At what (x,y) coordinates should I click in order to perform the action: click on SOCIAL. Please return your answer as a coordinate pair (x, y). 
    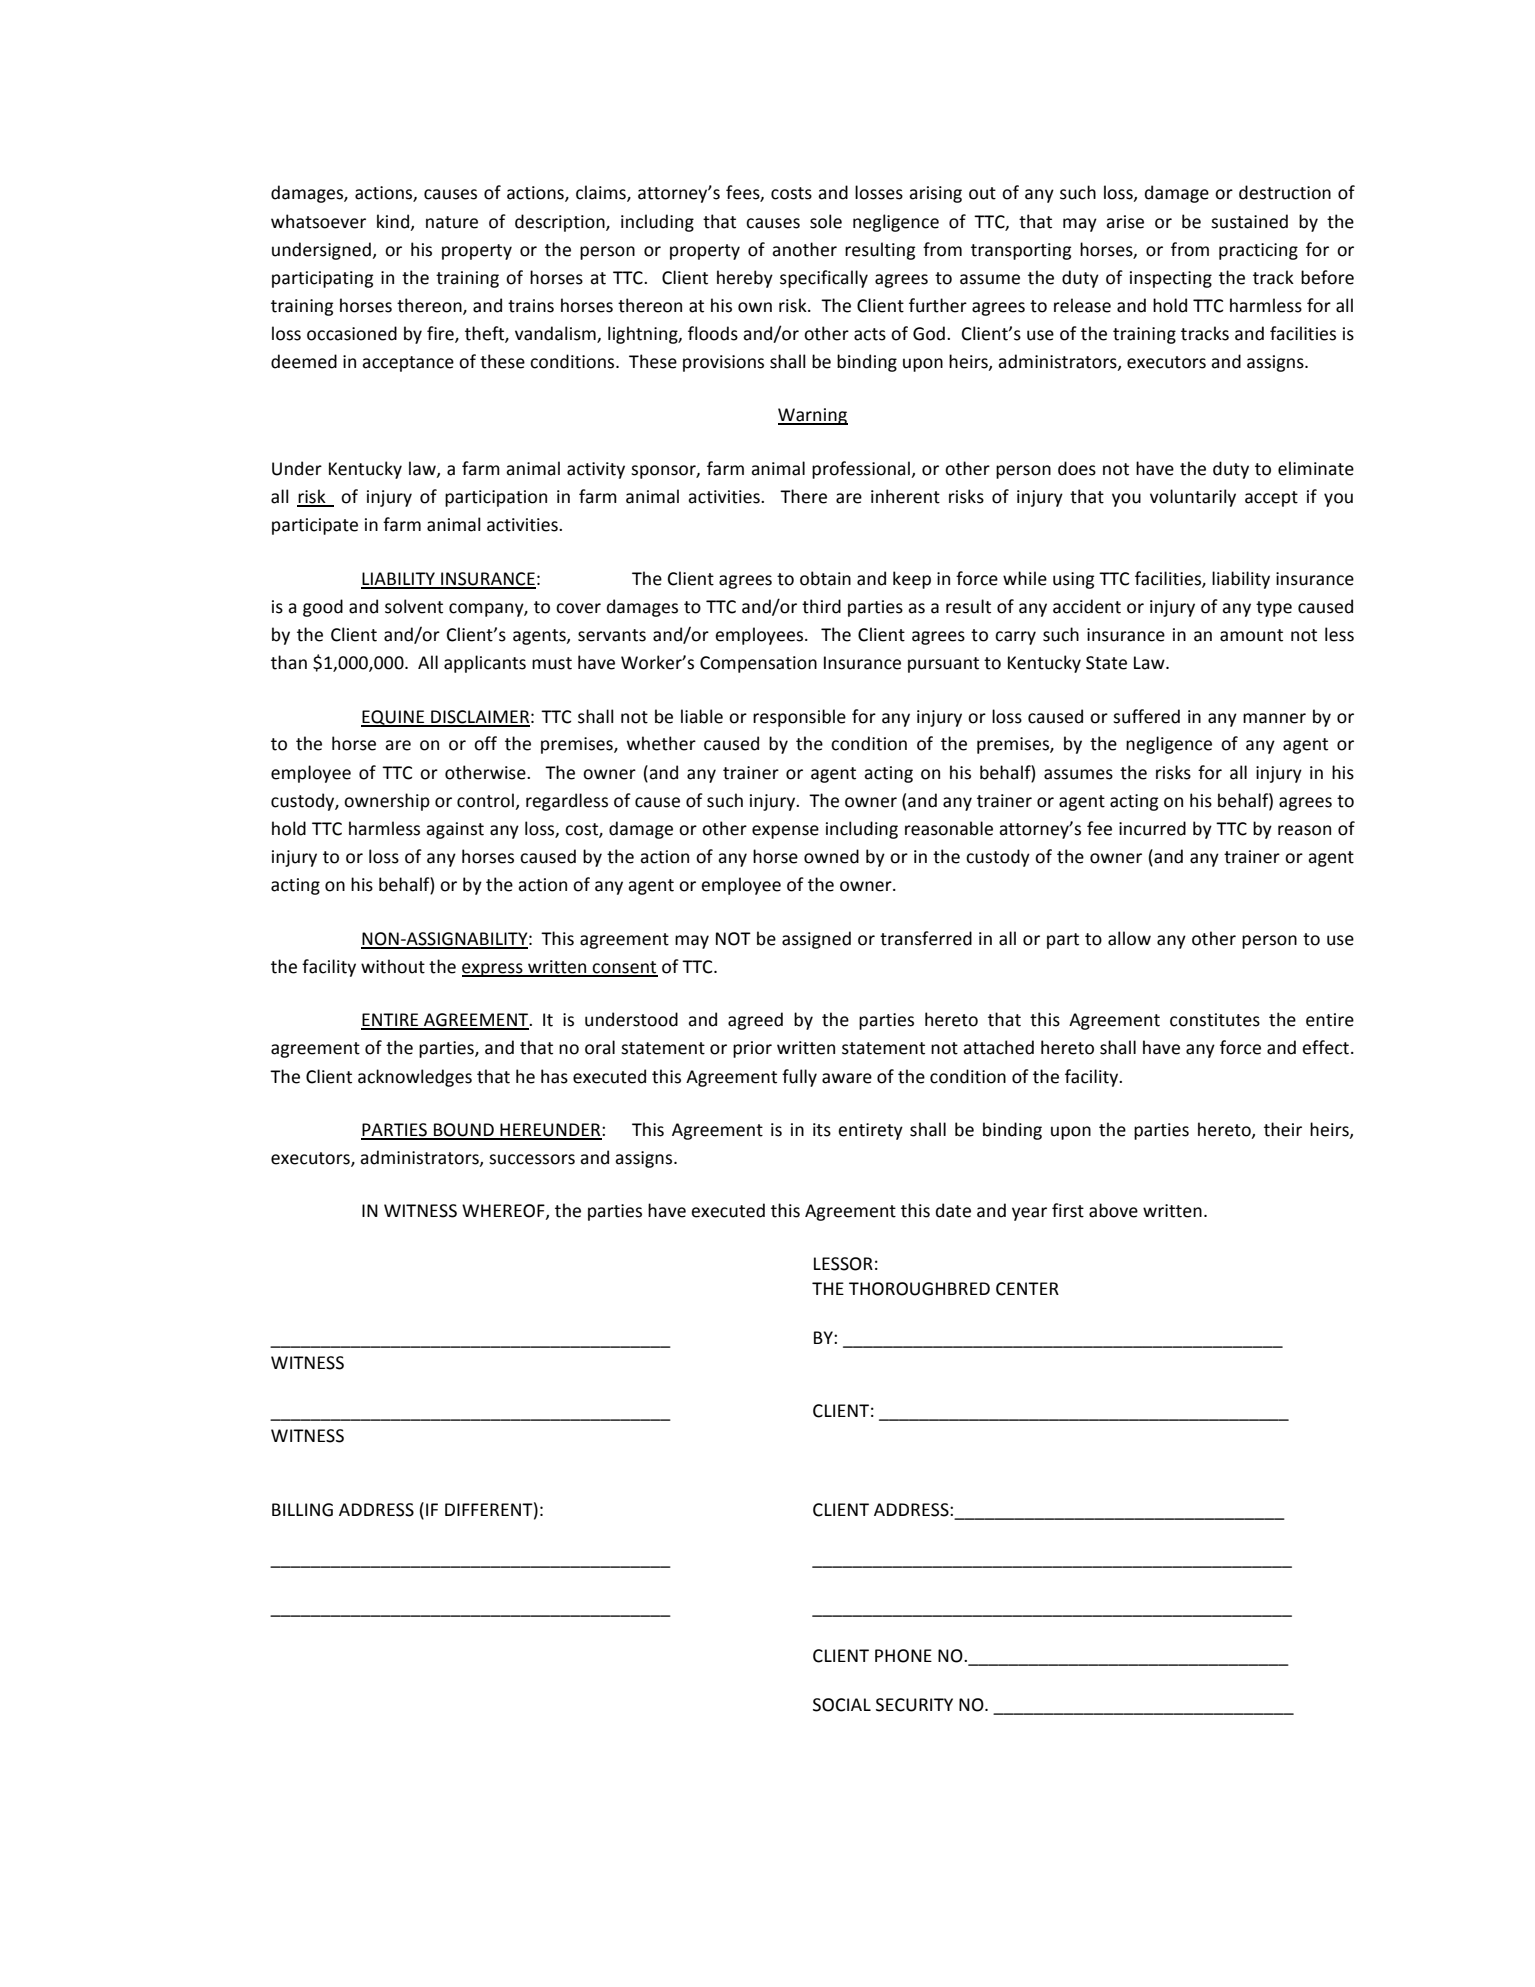
    Looking at the image, I should click on (842, 1705).
